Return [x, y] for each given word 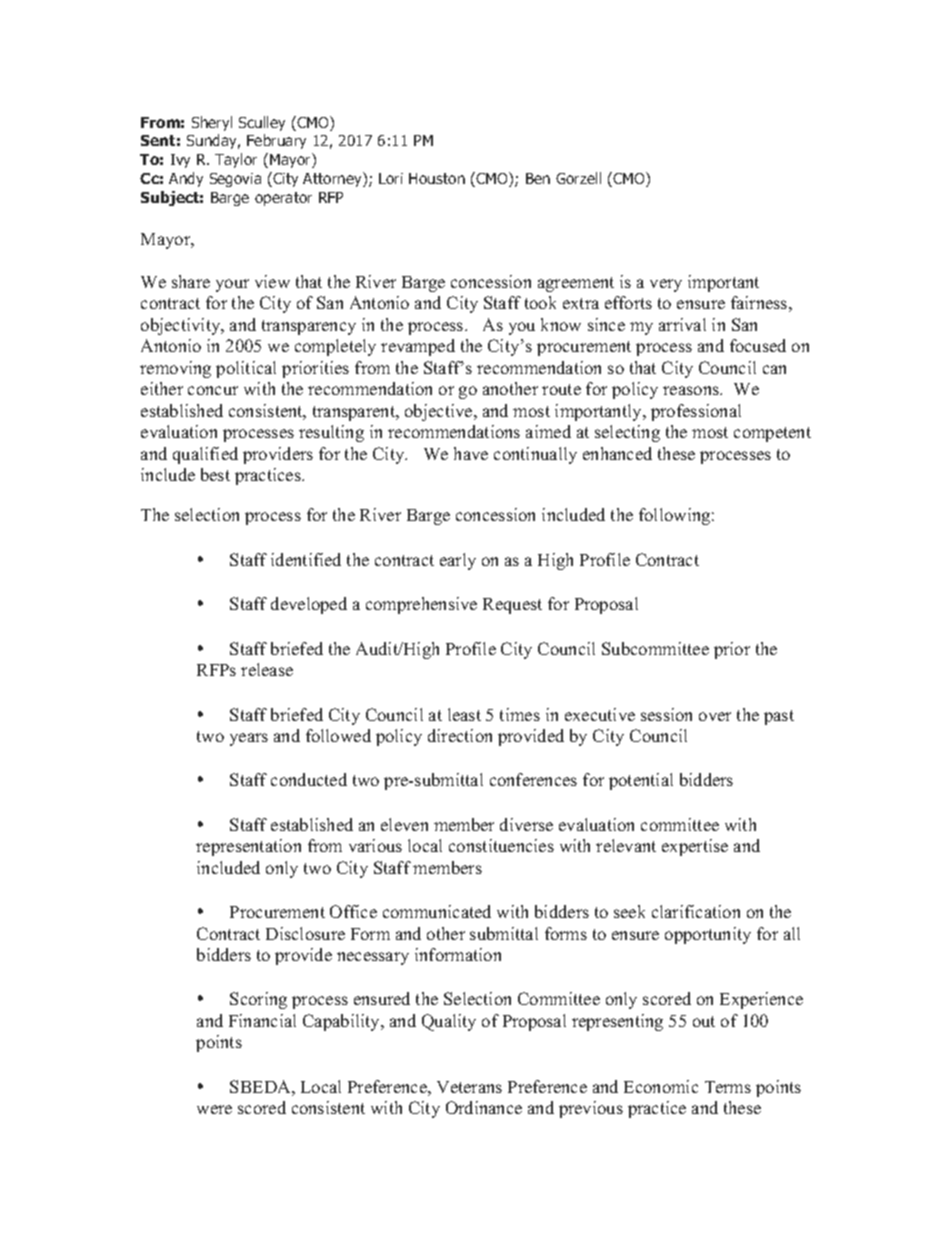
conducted [309, 779]
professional [696, 412]
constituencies [501, 845]
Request [512, 606]
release [267, 669]
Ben [538, 178]
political [246, 369]
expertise [695, 847]
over [715, 716]
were [214, 1109]
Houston [437, 178]
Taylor [236, 160]
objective [440, 412]
